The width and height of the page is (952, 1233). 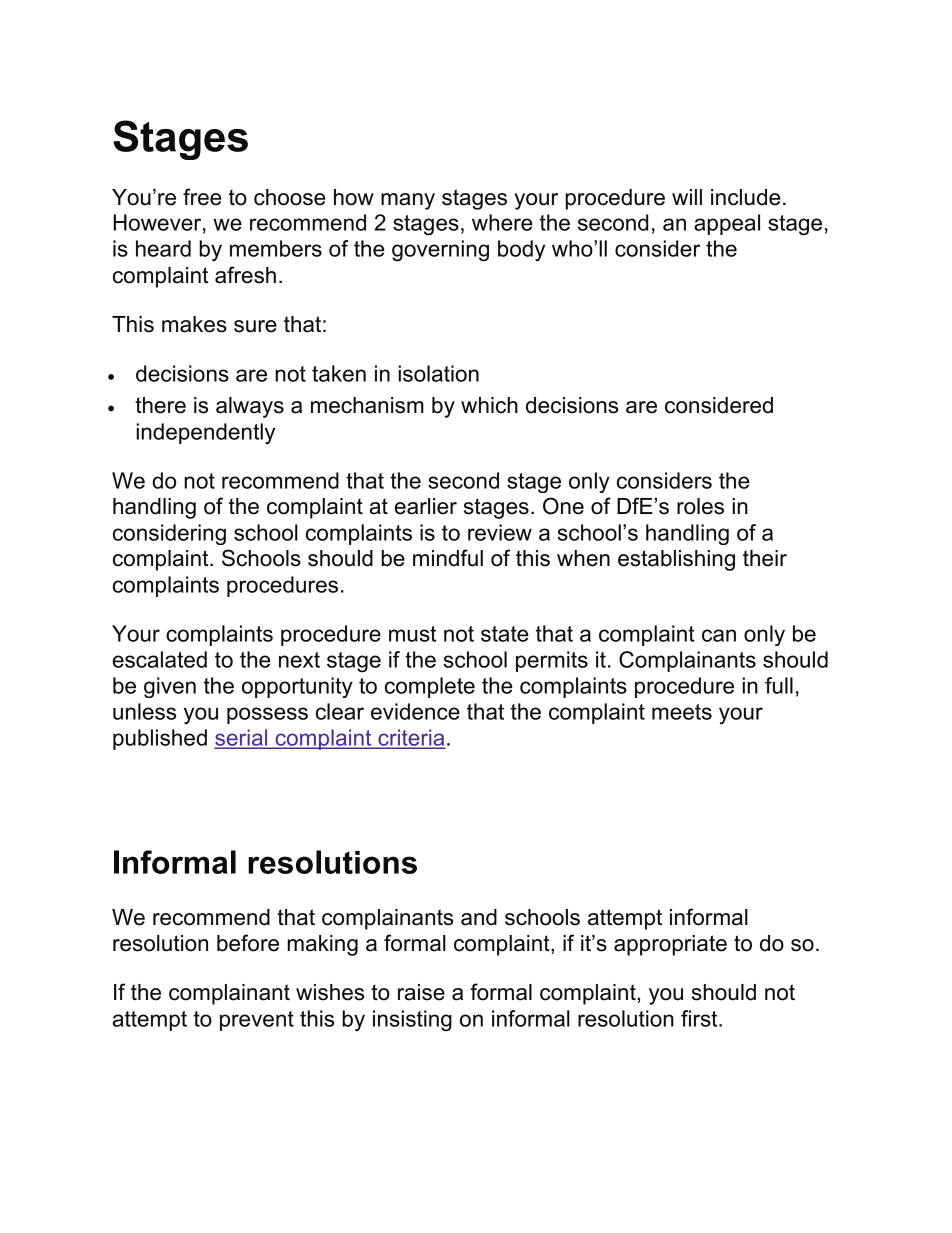 What do you see at coordinates (202, 197) in the page?
I see `free` at bounding box center [202, 197].
